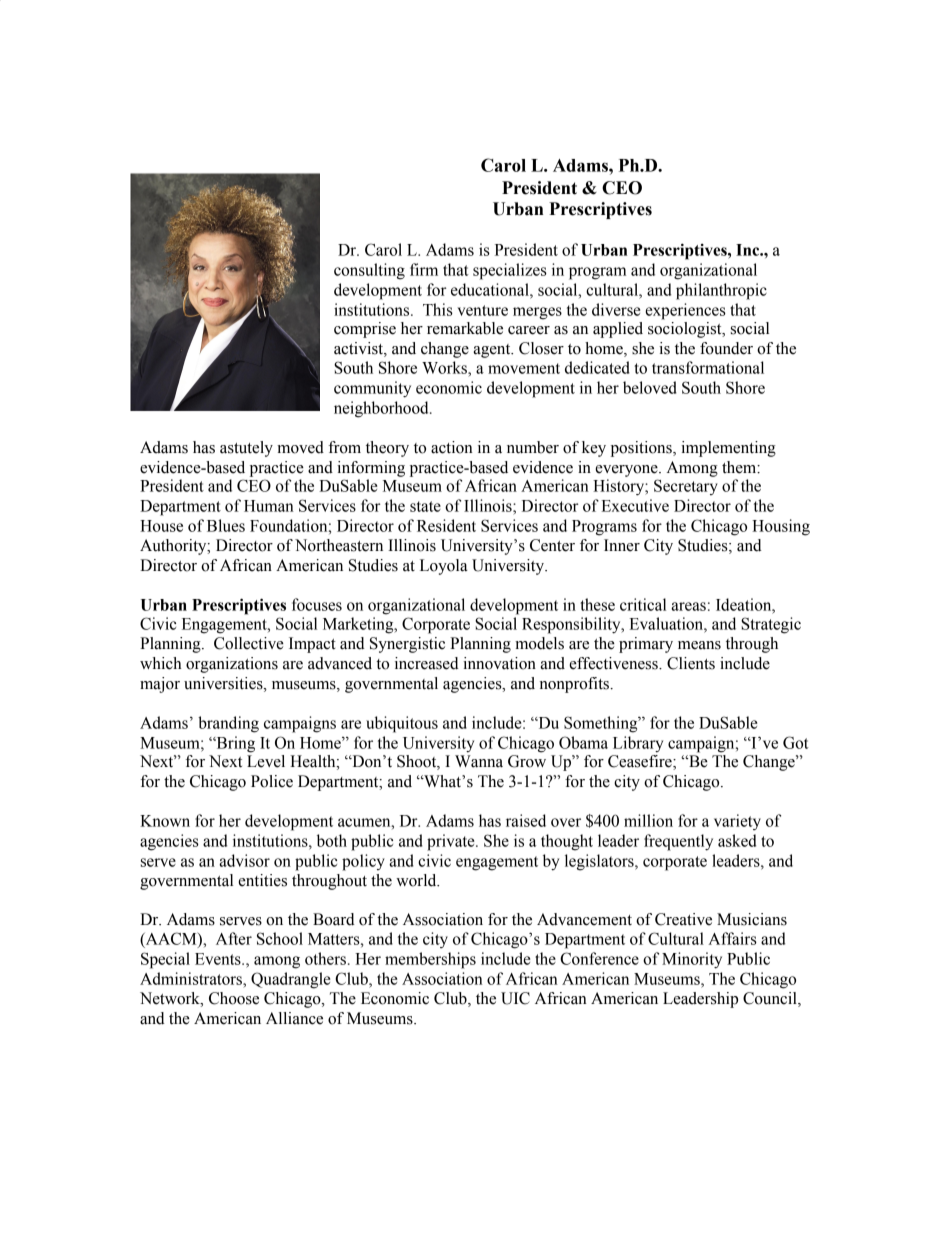 This screenshot has height=1233, width=952. What do you see at coordinates (249, 643) in the screenshot?
I see `Collective` at bounding box center [249, 643].
